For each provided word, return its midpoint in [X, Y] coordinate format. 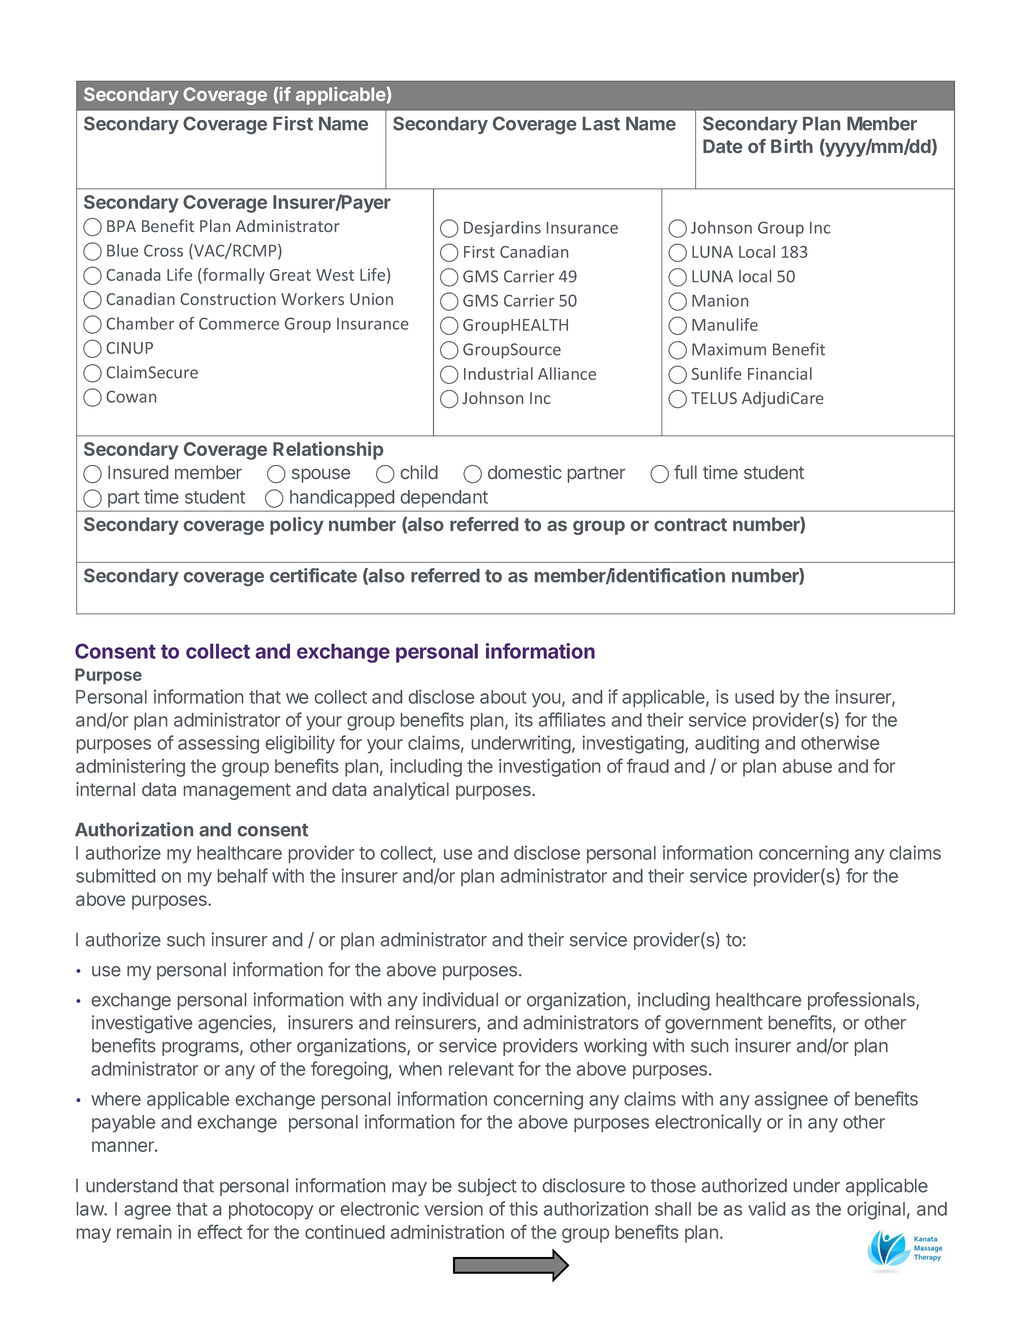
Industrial [498, 373]
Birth [792, 146]
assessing [218, 744]
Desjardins [502, 229]
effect [220, 1231]
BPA [121, 226]
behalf [243, 875]
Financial [780, 373]
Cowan [131, 397]
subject [487, 1187]
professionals [862, 1001]
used [754, 697]
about [503, 697]
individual [460, 999]
